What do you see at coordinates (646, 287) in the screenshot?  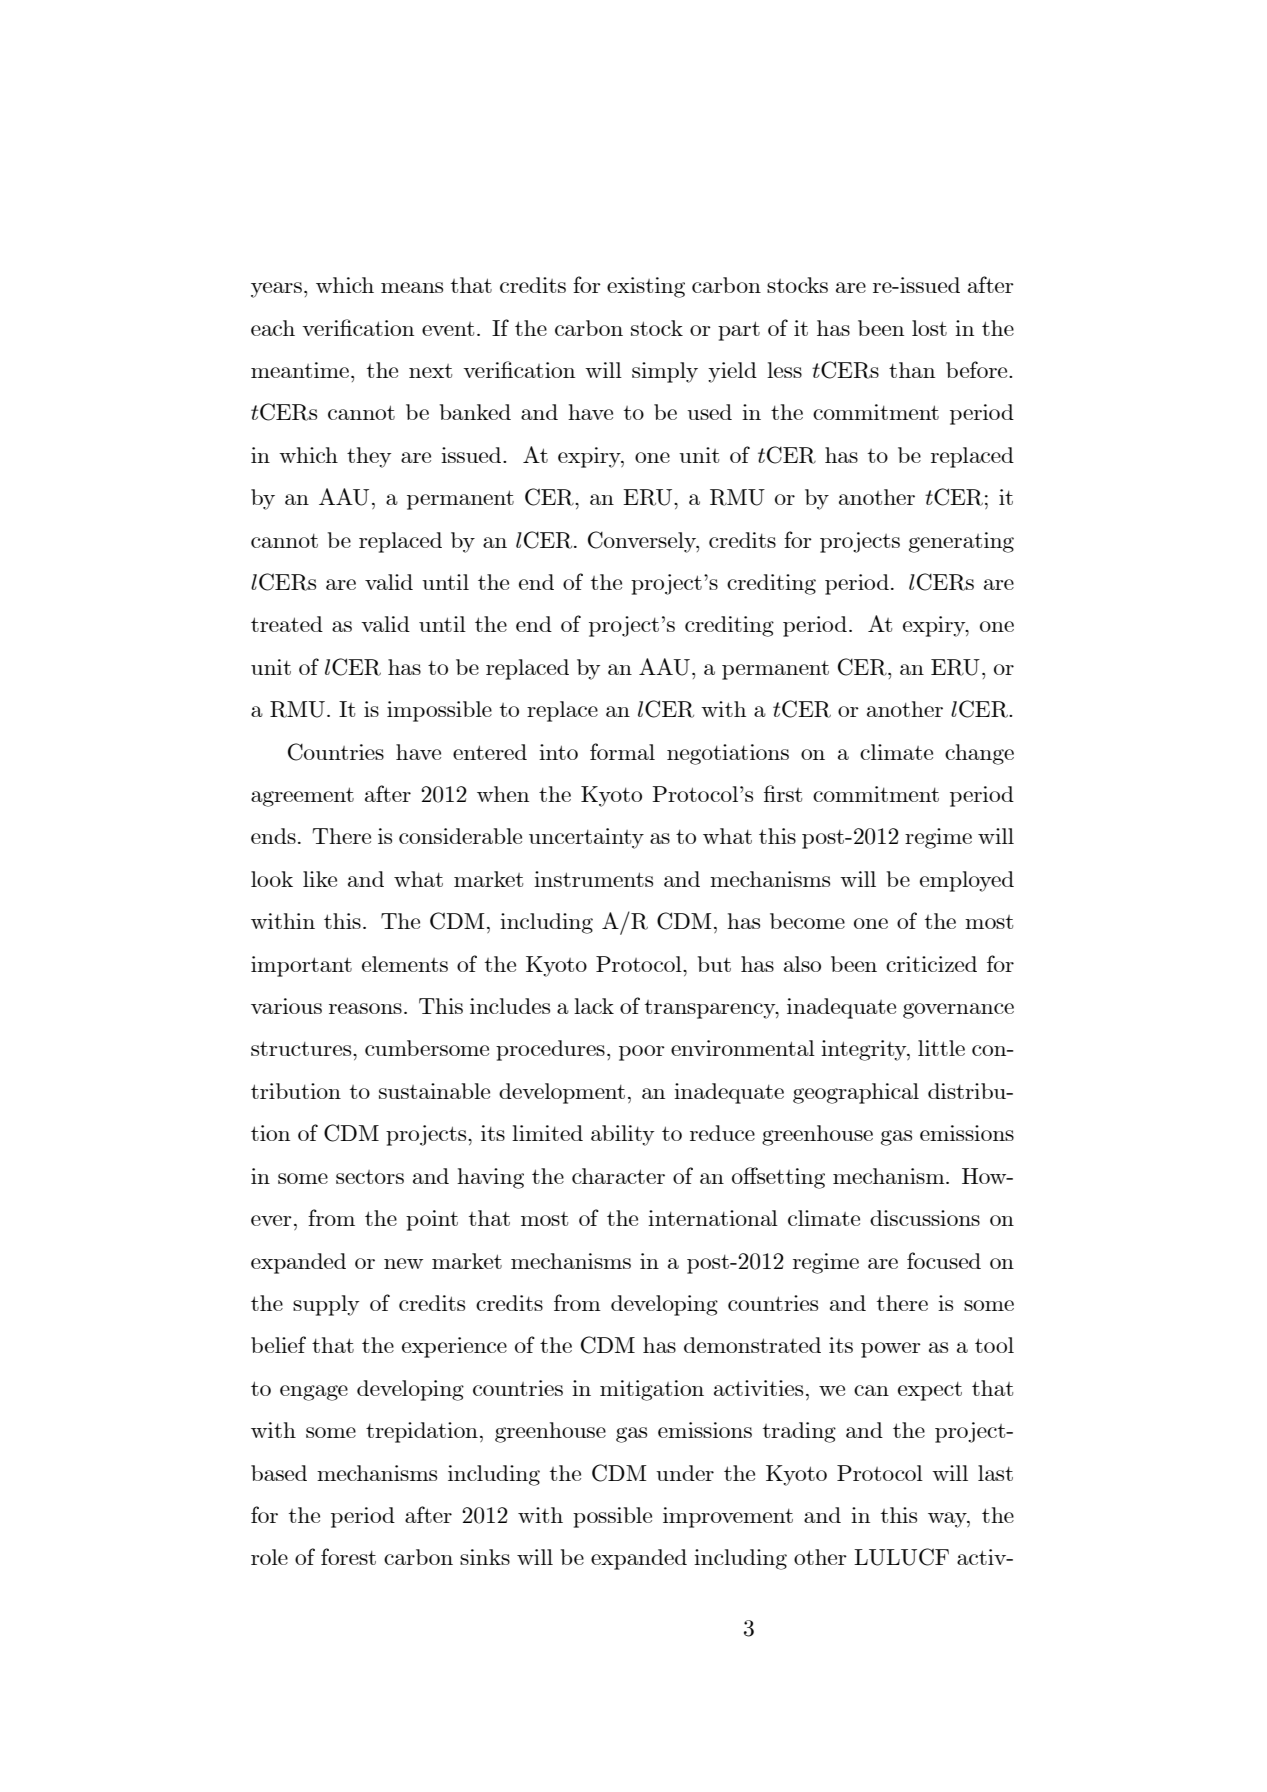 I see `existing` at bounding box center [646, 287].
